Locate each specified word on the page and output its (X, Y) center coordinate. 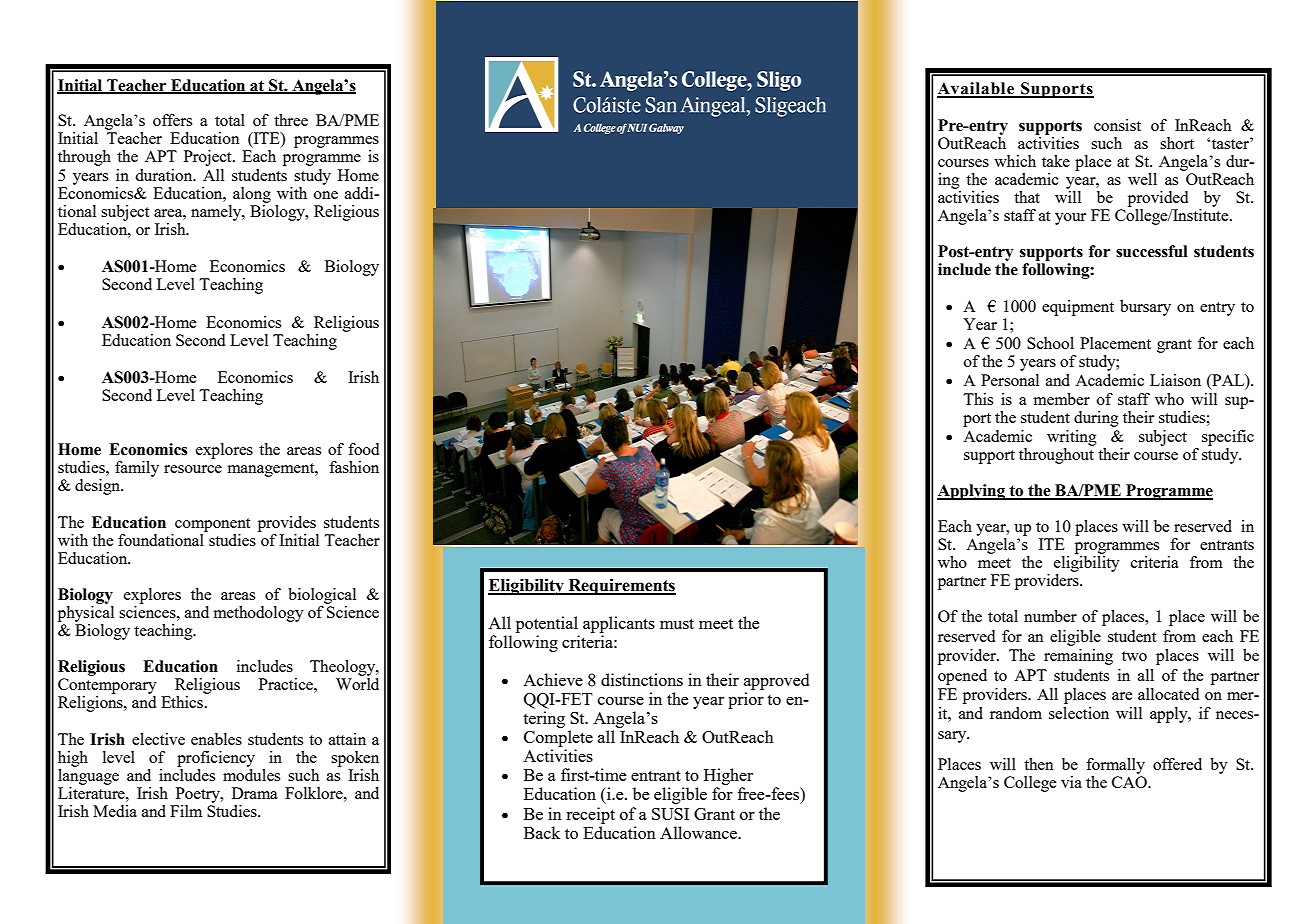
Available (976, 89)
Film (186, 811)
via (1071, 782)
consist (1117, 125)
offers (172, 120)
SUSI (670, 814)
